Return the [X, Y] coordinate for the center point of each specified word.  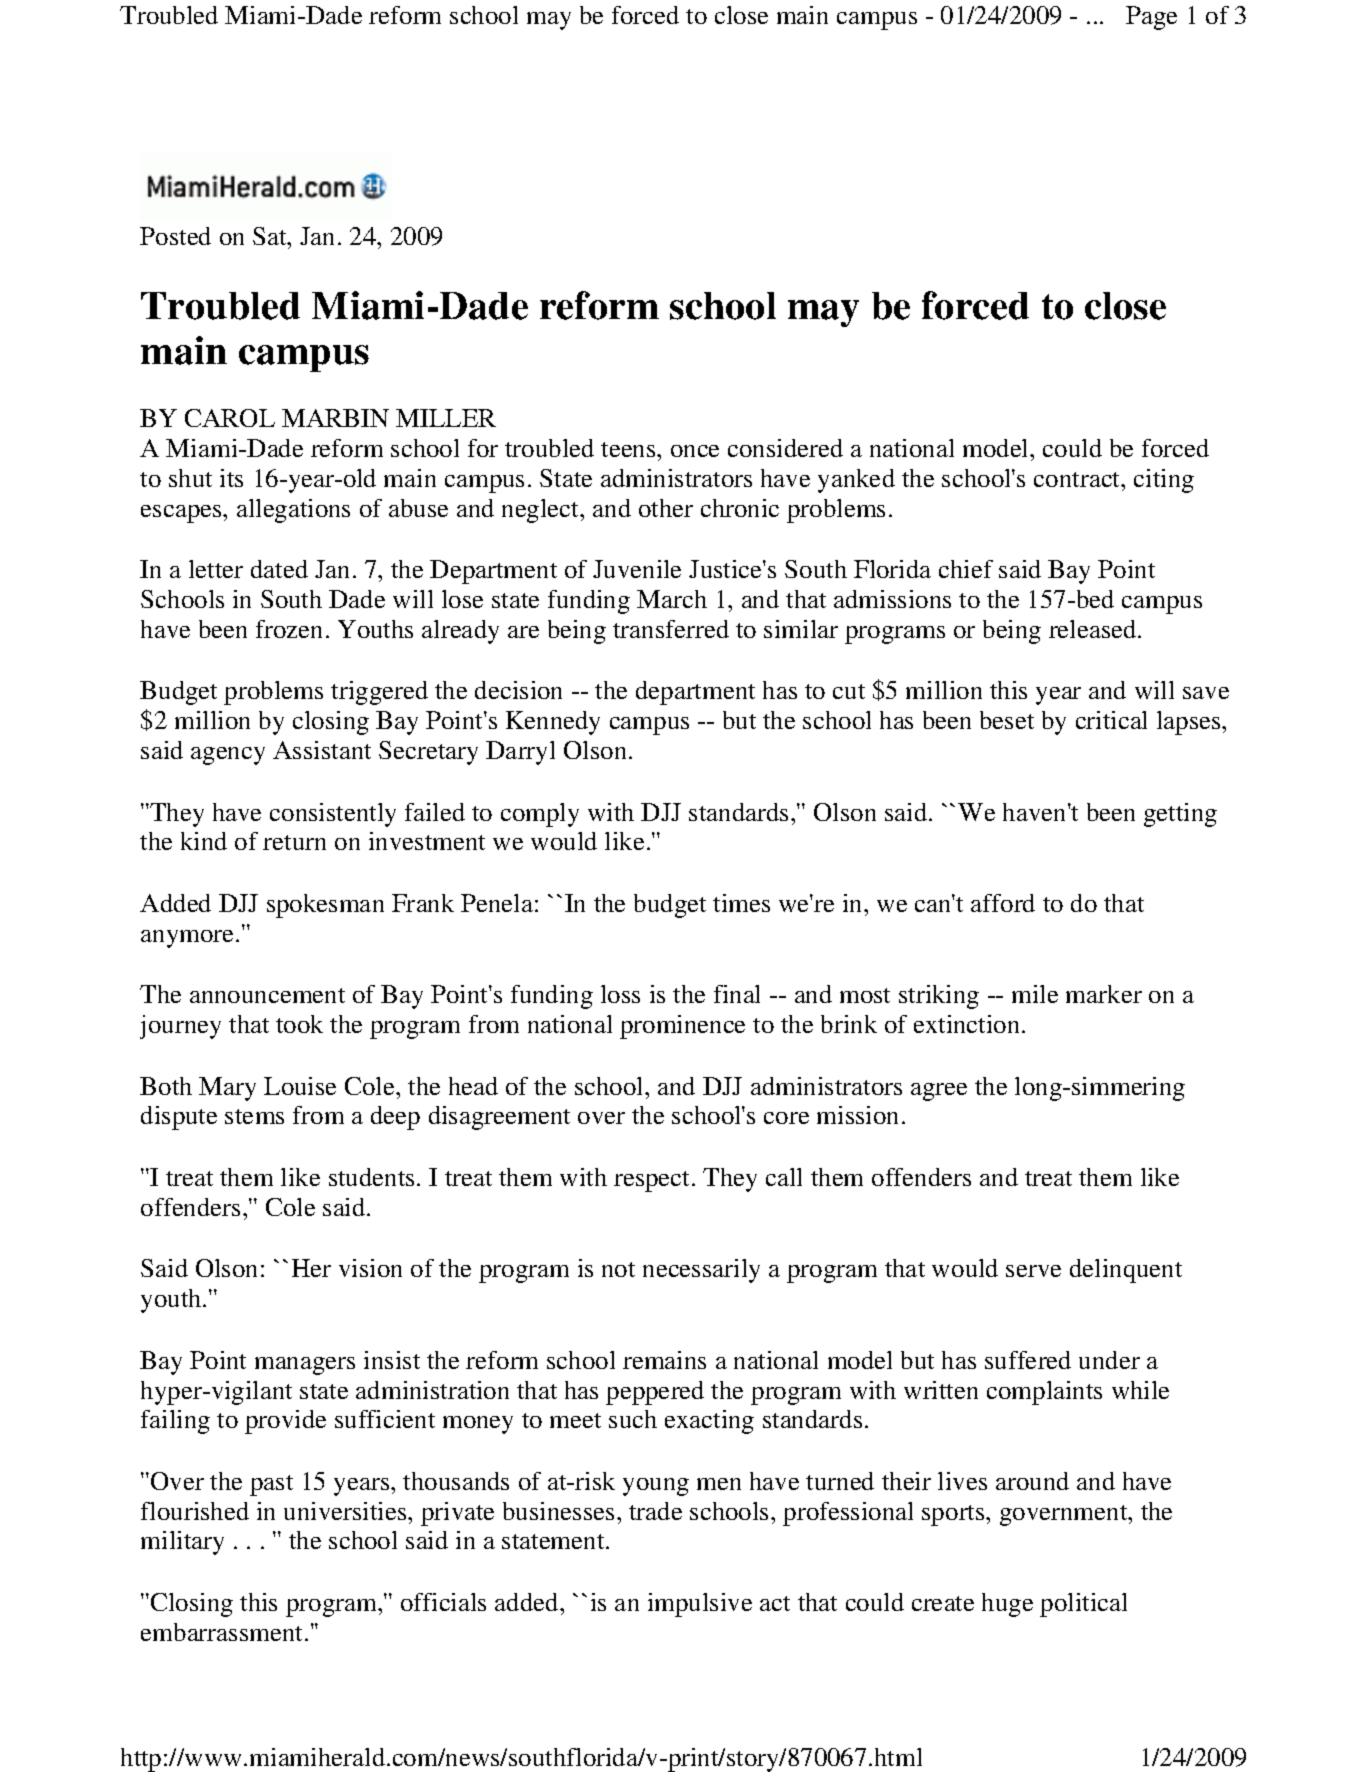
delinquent [1126, 1271]
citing [1164, 481]
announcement [267, 995]
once [695, 451]
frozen [289, 629]
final [737, 994]
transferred [671, 629]
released [1094, 629]
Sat [271, 236]
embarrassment [223, 1632]
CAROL [230, 418]
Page [1151, 18]
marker [1104, 994]
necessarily [701, 1271]
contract [1078, 479]
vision [370, 1268]
